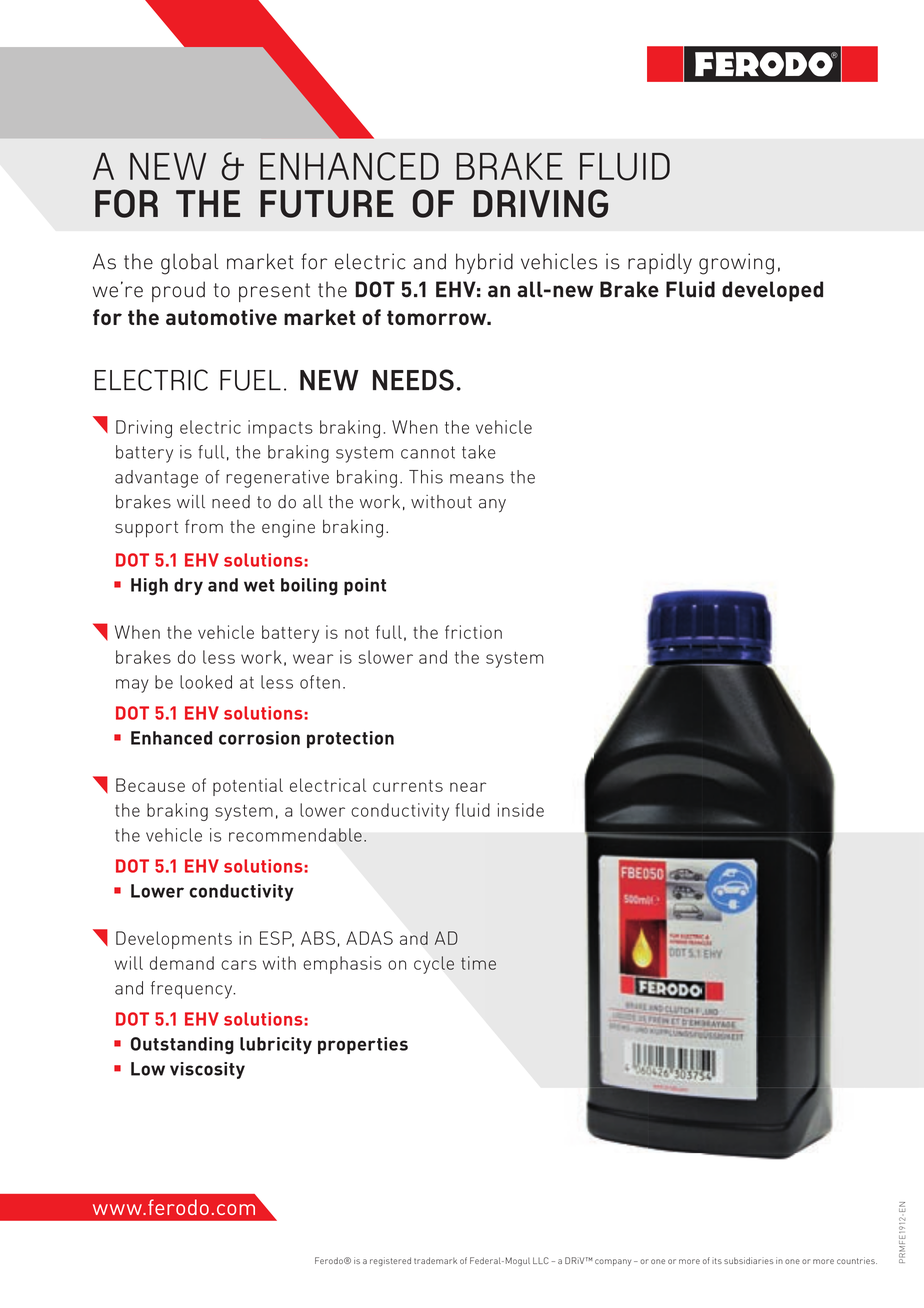 This page has height=1308, width=924. What do you see at coordinates (521, 810) in the page?
I see `inside` at bounding box center [521, 810].
